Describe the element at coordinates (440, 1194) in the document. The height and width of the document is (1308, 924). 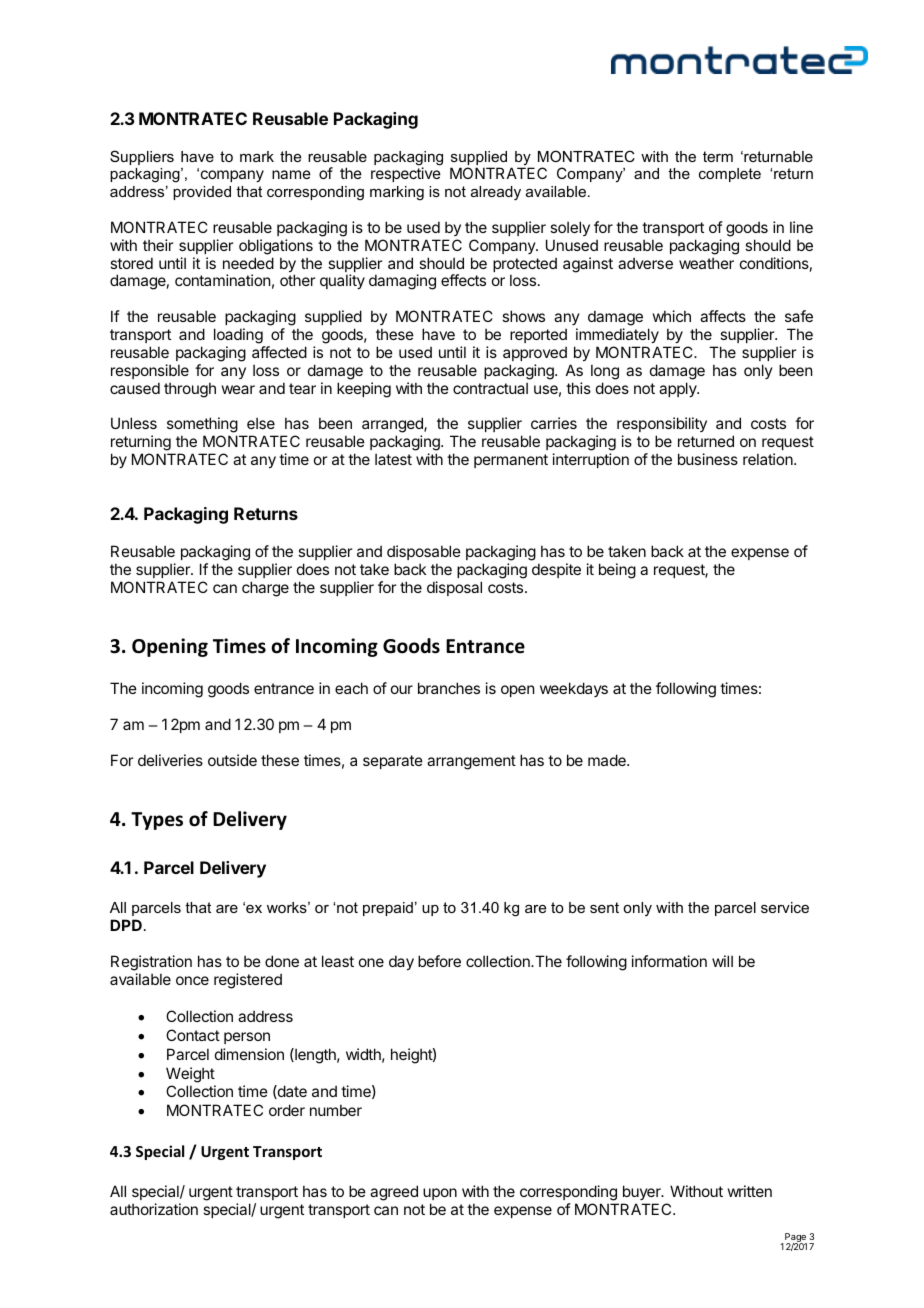
I see `upon` at that location.
